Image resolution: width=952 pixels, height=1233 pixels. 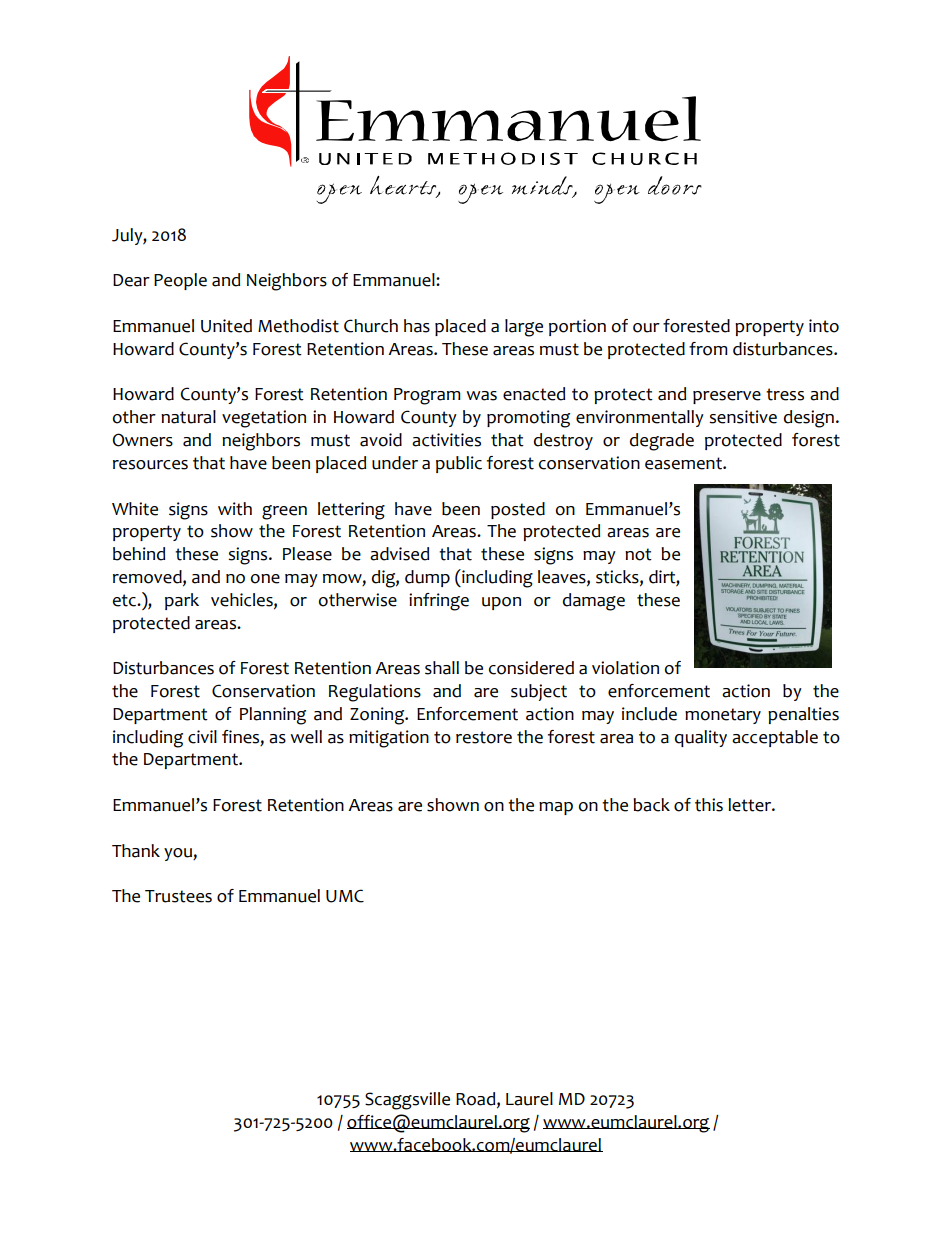 I want to click on posted, so click(x=518, y=510).
